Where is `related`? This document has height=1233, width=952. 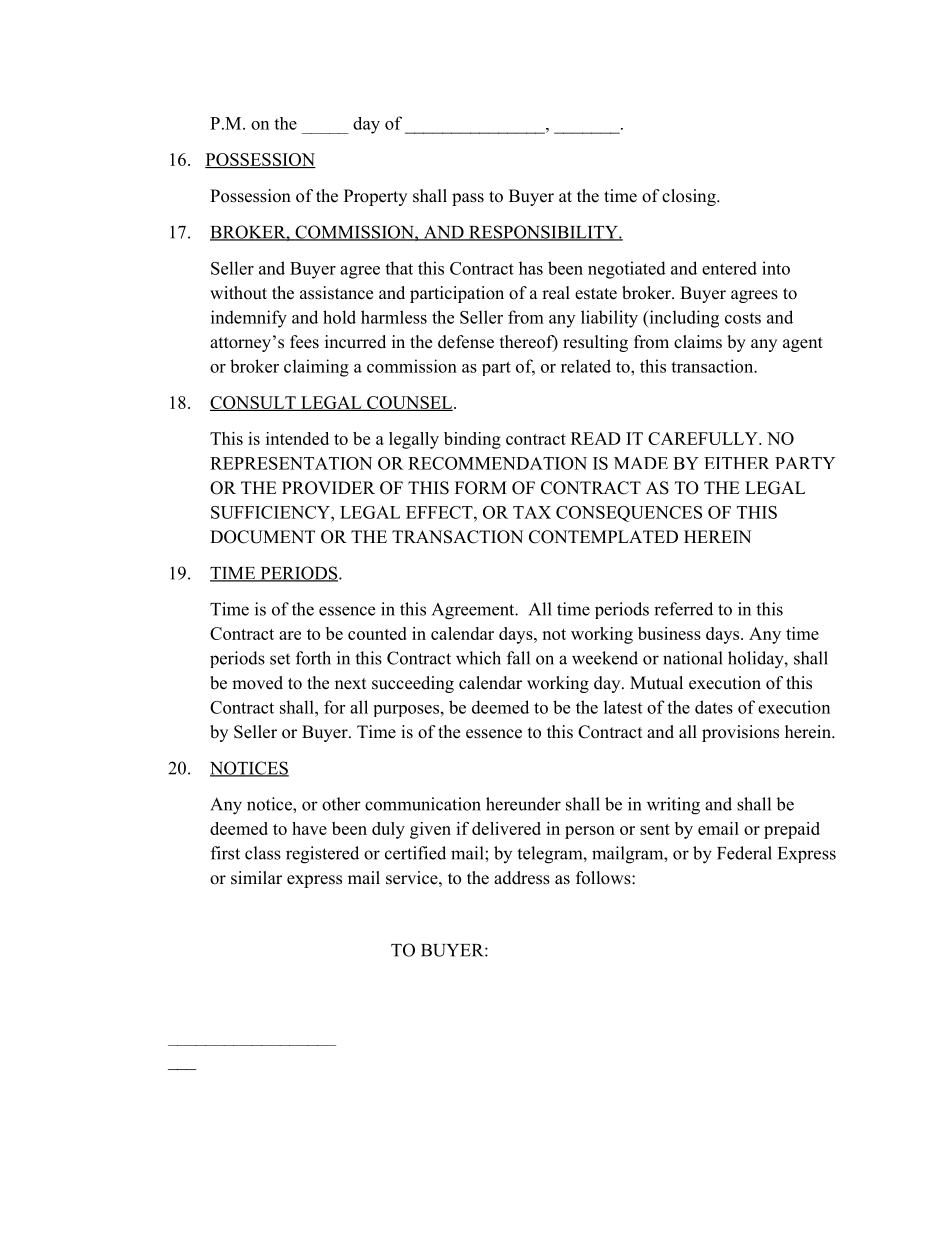
related is located at coordinates (586, 366).
